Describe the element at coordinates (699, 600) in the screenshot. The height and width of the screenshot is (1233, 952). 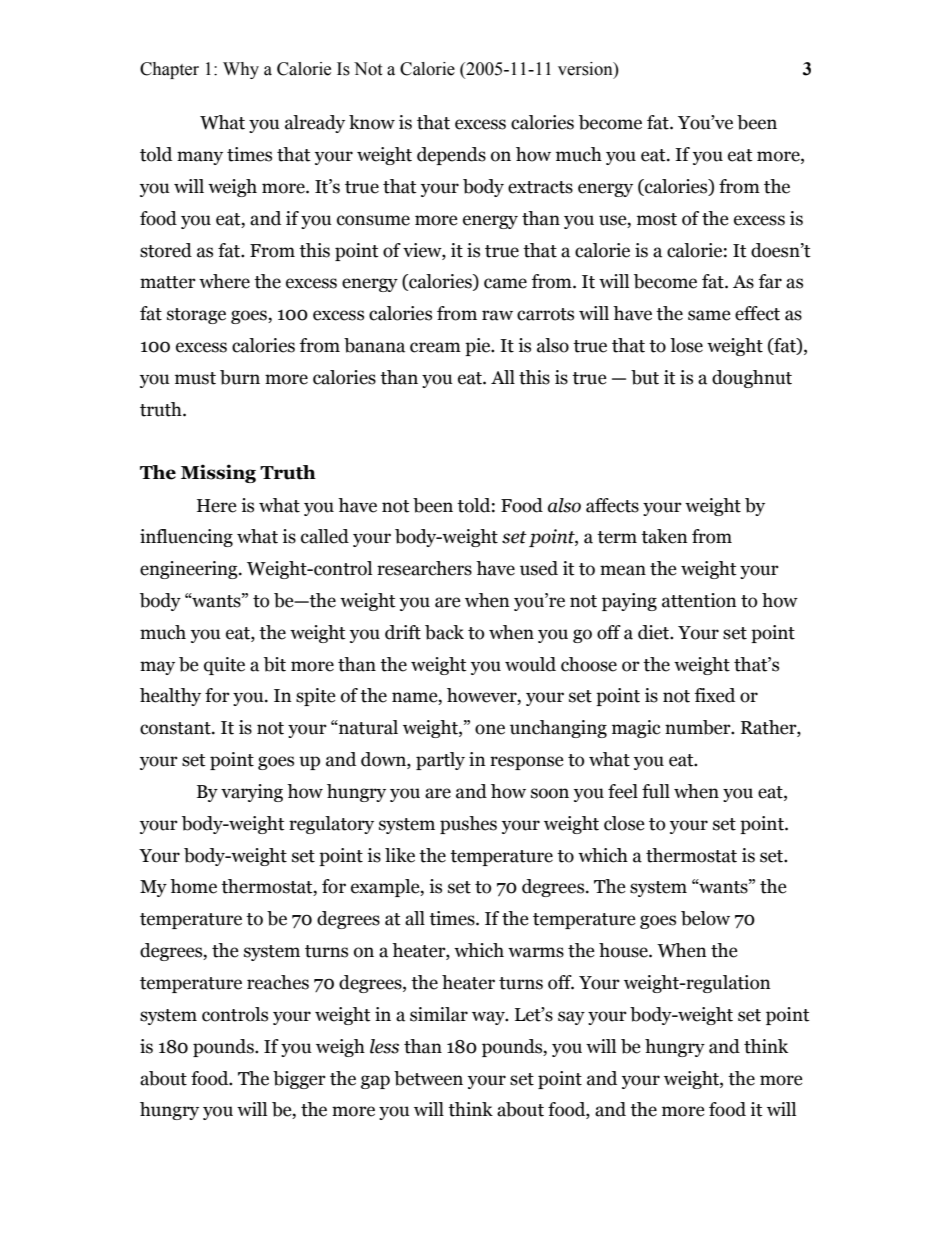
I see `attention` at that location.
